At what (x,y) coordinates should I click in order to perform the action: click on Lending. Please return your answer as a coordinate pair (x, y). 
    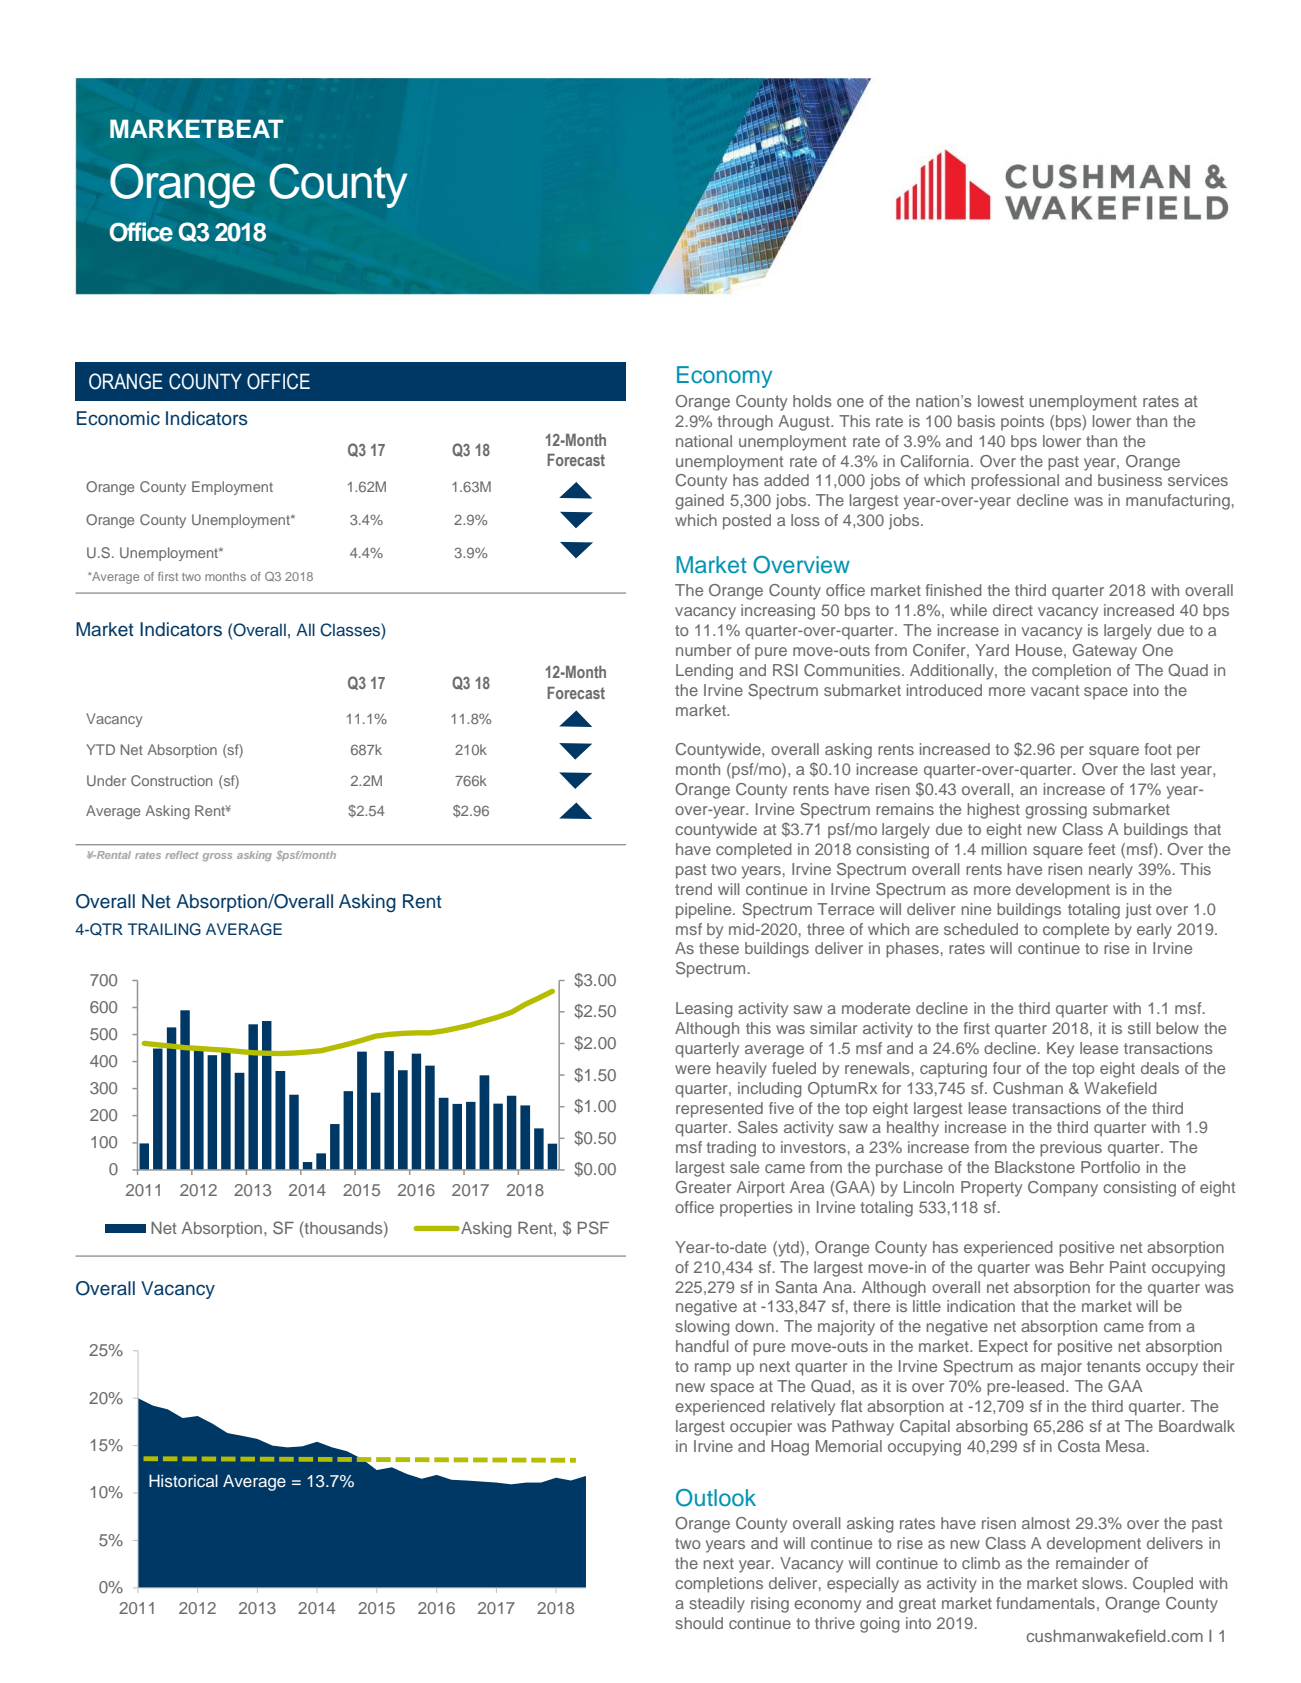
    Looking at the image, I should click on (704, 672).
